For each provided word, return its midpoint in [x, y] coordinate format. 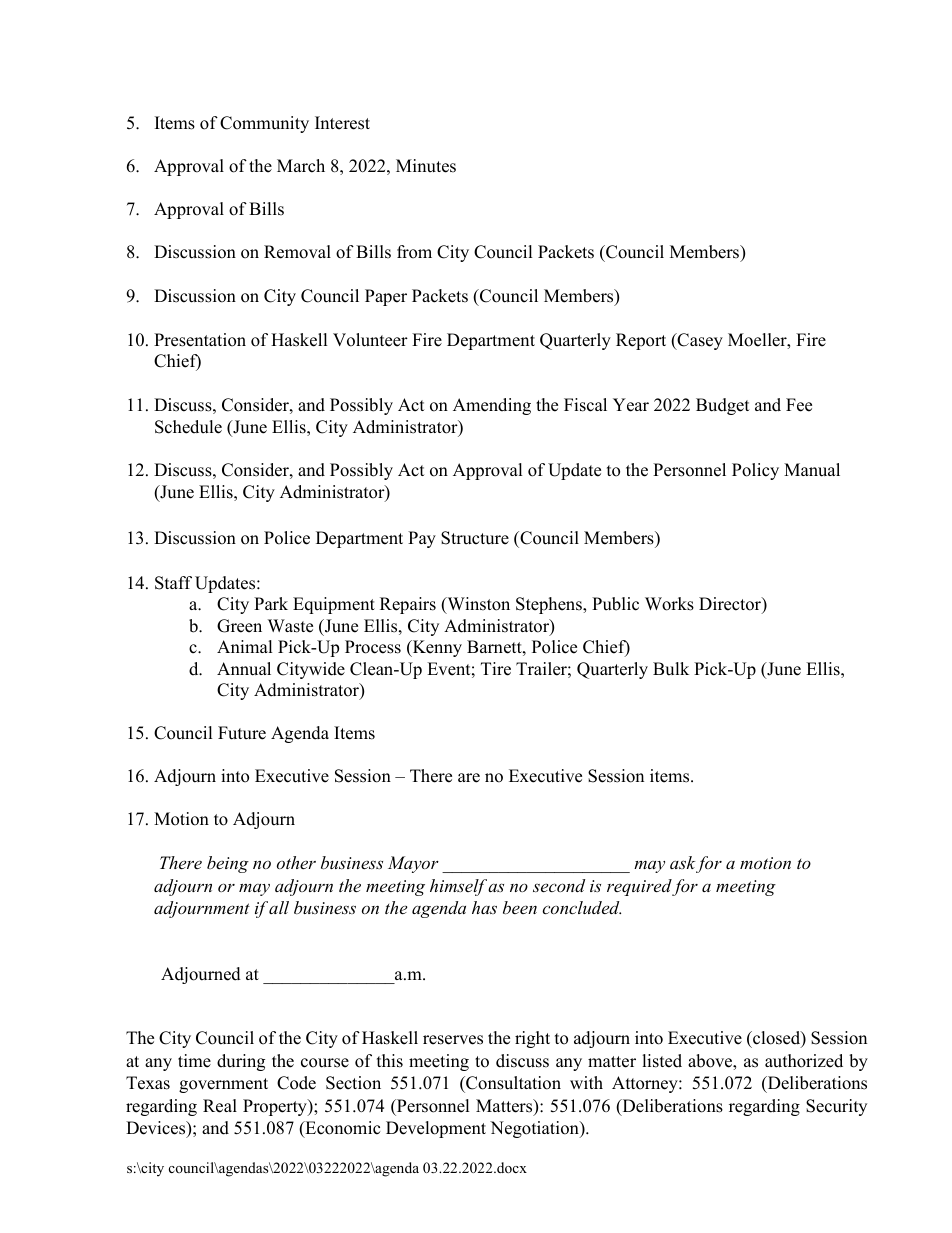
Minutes [426, 166]
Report [641, 341]
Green [239, 626]
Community [264, 124]
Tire [496, 669]
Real [220, 1106]
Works [669, 604]
